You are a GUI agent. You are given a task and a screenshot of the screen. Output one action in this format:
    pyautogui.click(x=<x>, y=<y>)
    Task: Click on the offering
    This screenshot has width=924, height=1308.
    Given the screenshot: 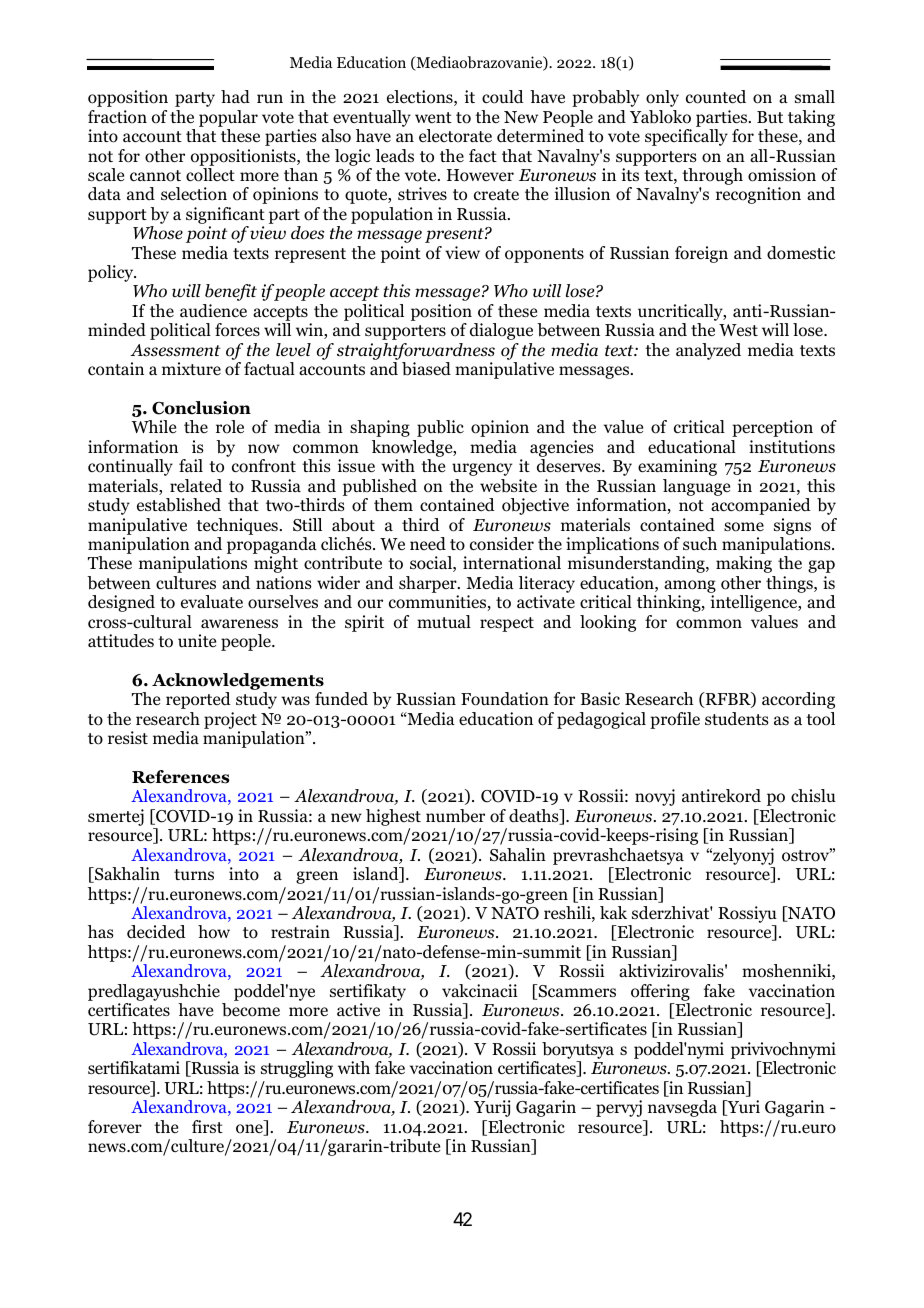 What is the action you would take?
    pyautogui.click(x=660, y=992)
